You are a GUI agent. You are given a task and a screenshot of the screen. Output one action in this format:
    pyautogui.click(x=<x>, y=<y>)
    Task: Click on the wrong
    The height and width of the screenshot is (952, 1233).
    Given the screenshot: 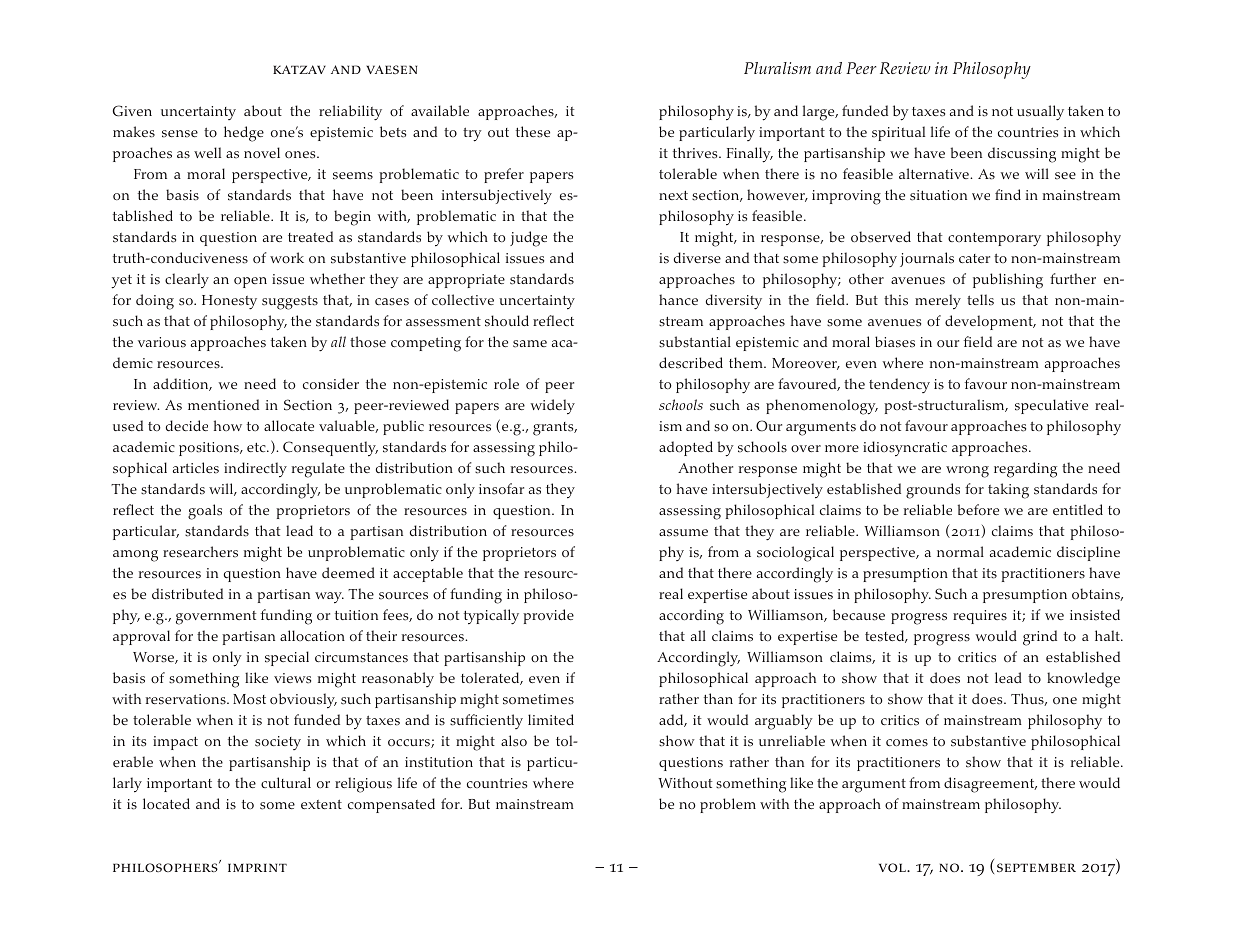 What is the action you would take?
    pyautogui.click(x=967, y=472)
